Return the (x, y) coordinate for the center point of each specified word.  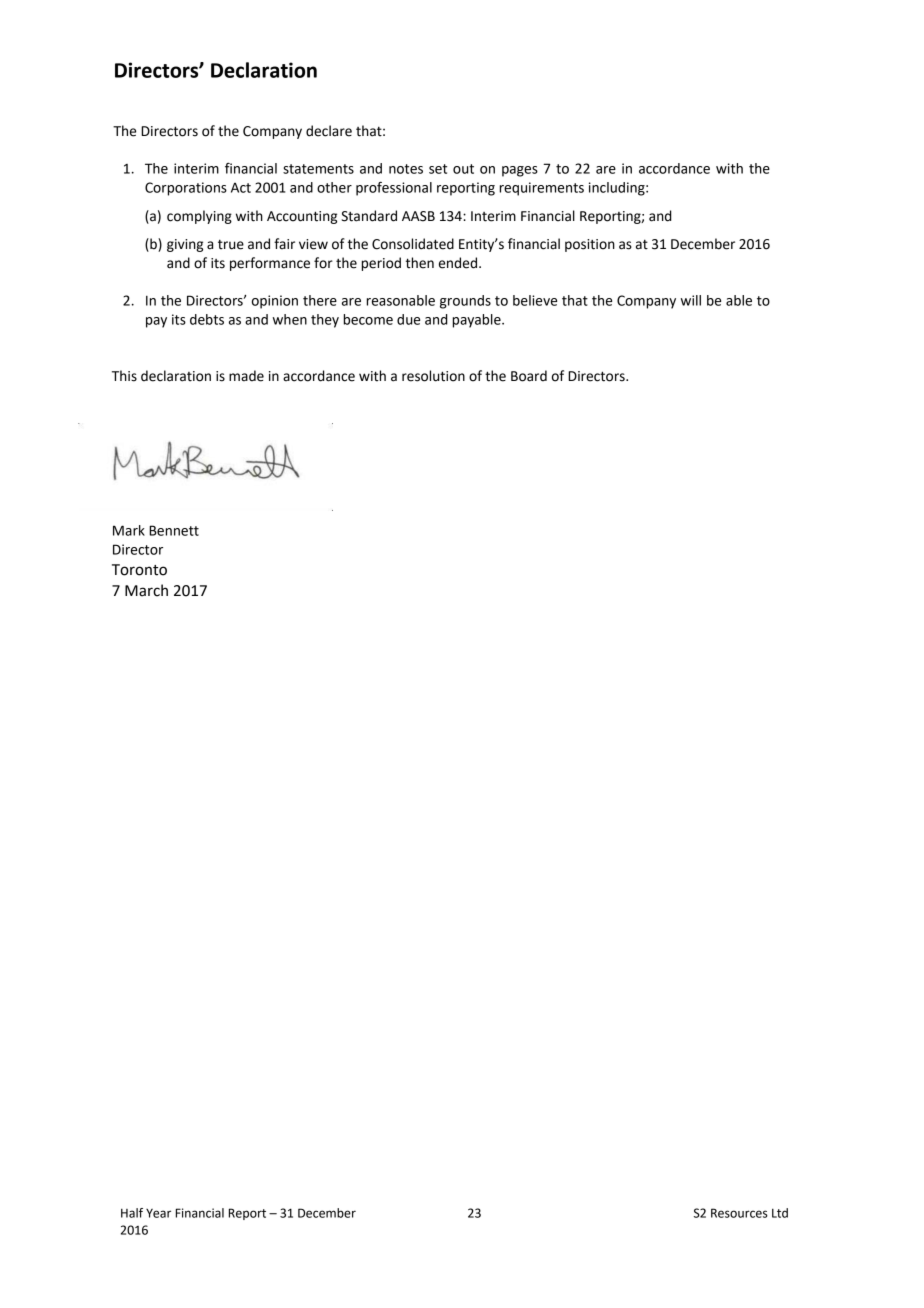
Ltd (780, 1213)
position (590, 245)
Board (529, 376)
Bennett (174, 530)
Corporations (186, 189)
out (463, 169)
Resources (739, 1213)
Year (158, 1213)
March (146, 590)
